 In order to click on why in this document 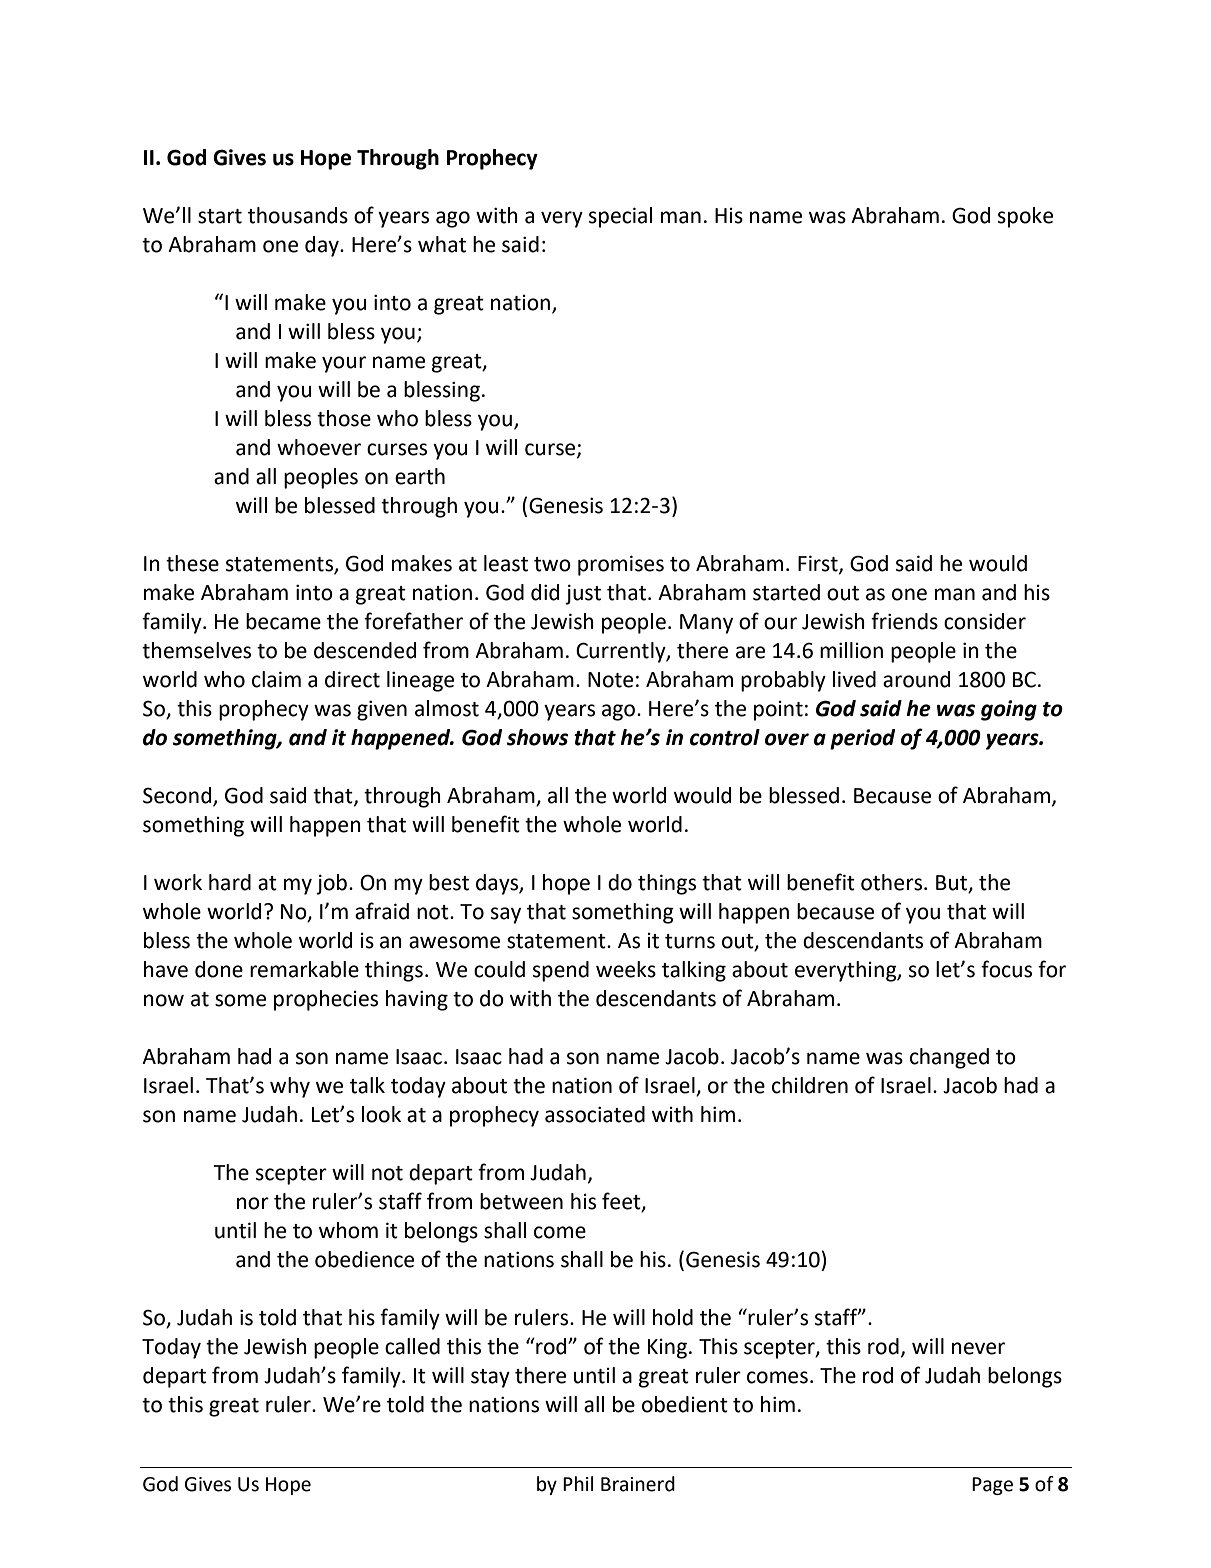, I will do `click(290, 1087)`.
